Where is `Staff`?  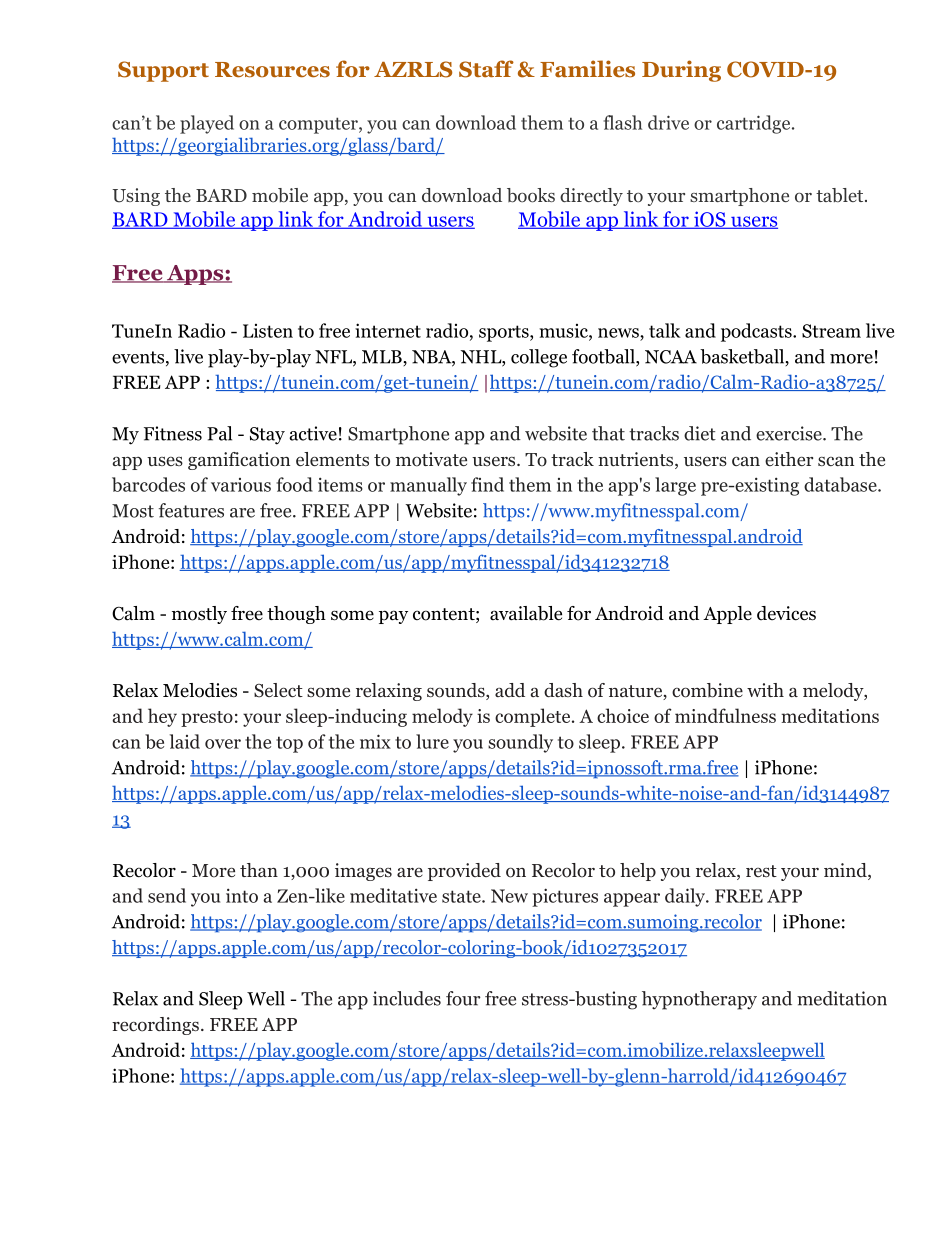
Staff is located at coordinates (486, 69).
